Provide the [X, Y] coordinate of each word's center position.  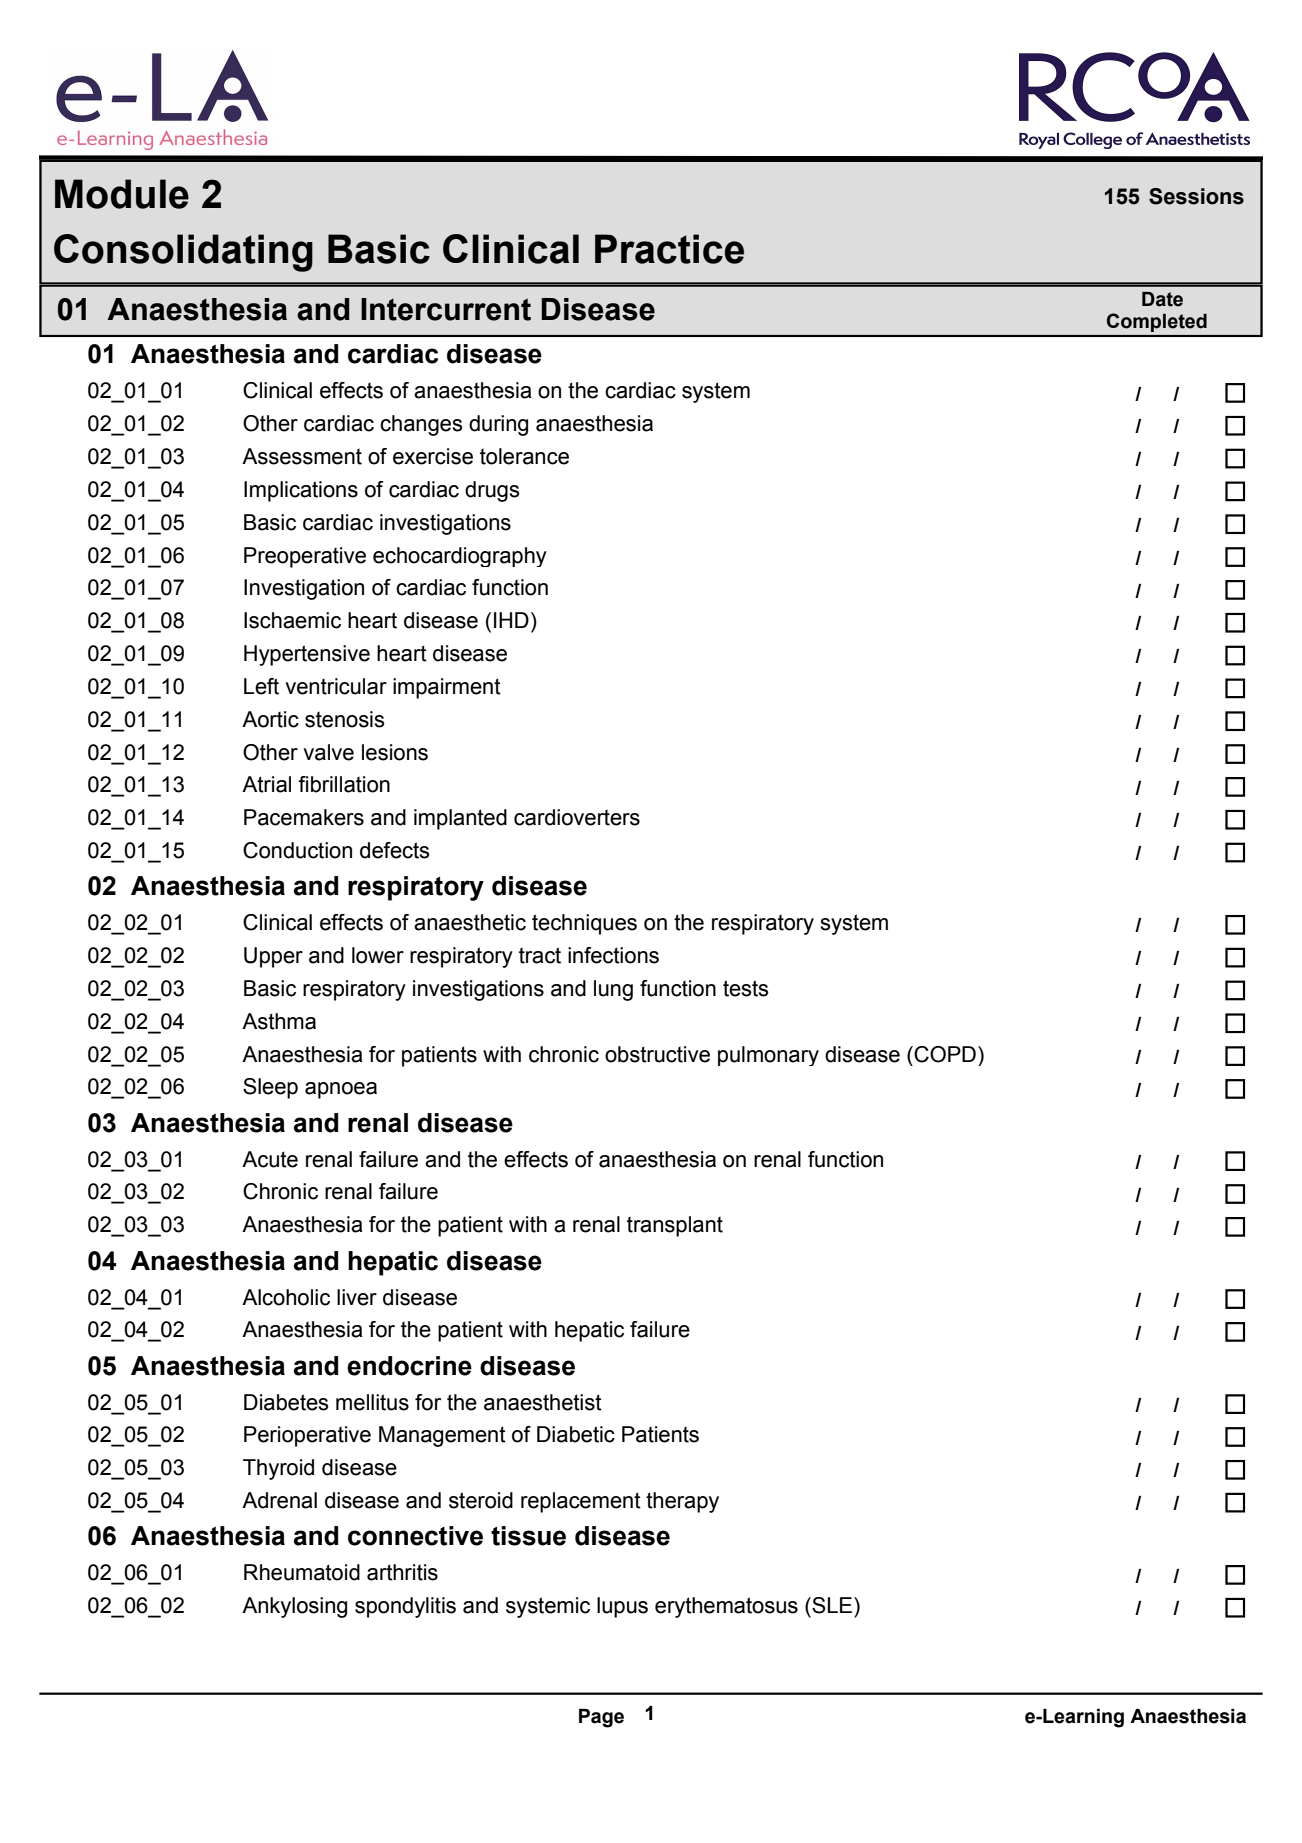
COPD [944, 1054]
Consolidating [183, 253]
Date [1162, 299]
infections [613, 955]
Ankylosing [294, 1607]
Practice [669, 249]
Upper [273, 957]
